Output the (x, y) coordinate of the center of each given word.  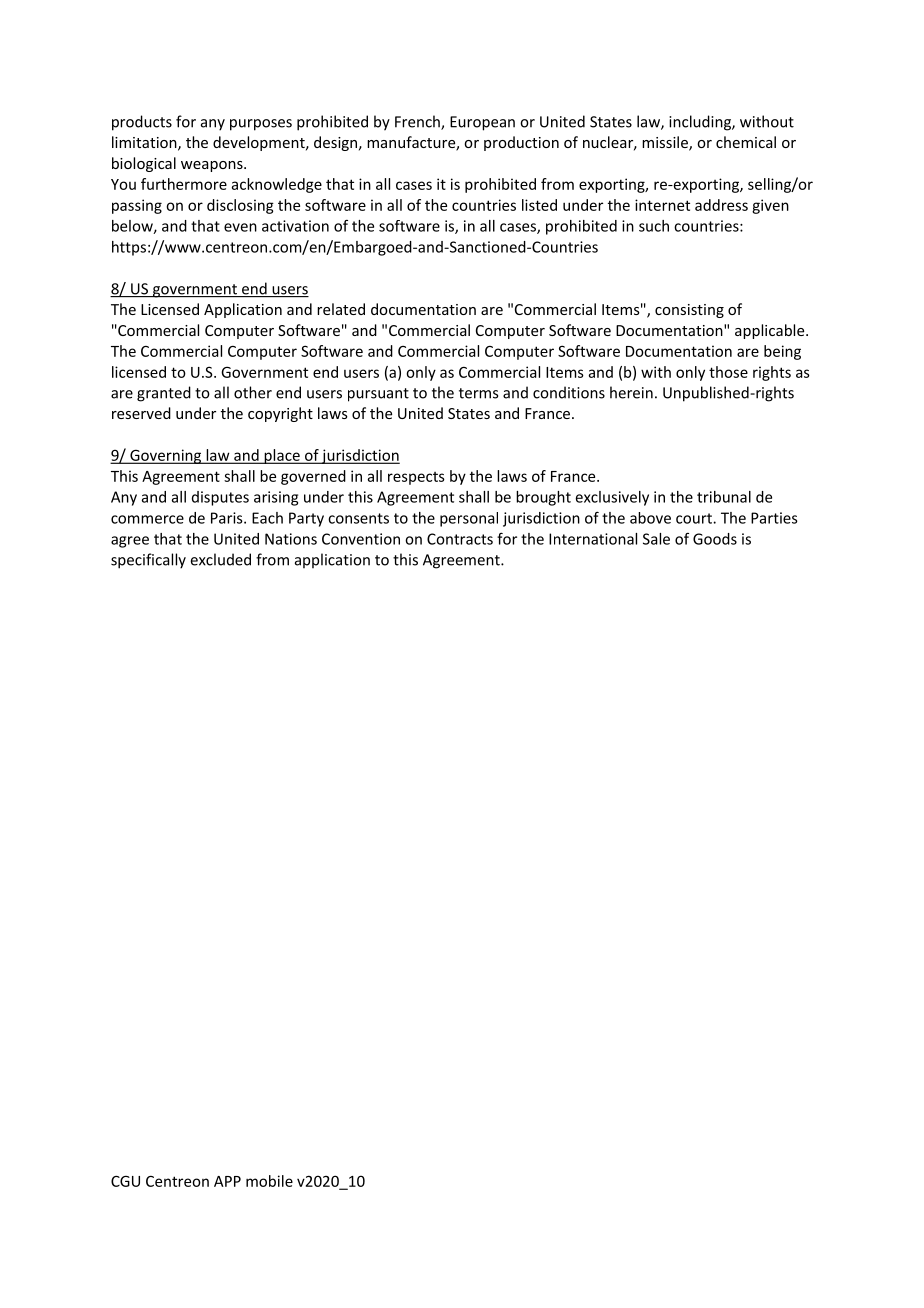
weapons (213, 166)
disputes (220, 498)
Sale (656, 539)
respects (416, 478)
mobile (269, 1181)
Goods (715, 539)
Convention (361, 539)
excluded (221, 559)
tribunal (724, 497)
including (701, 123)
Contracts (460, 539)
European (482, 123)
